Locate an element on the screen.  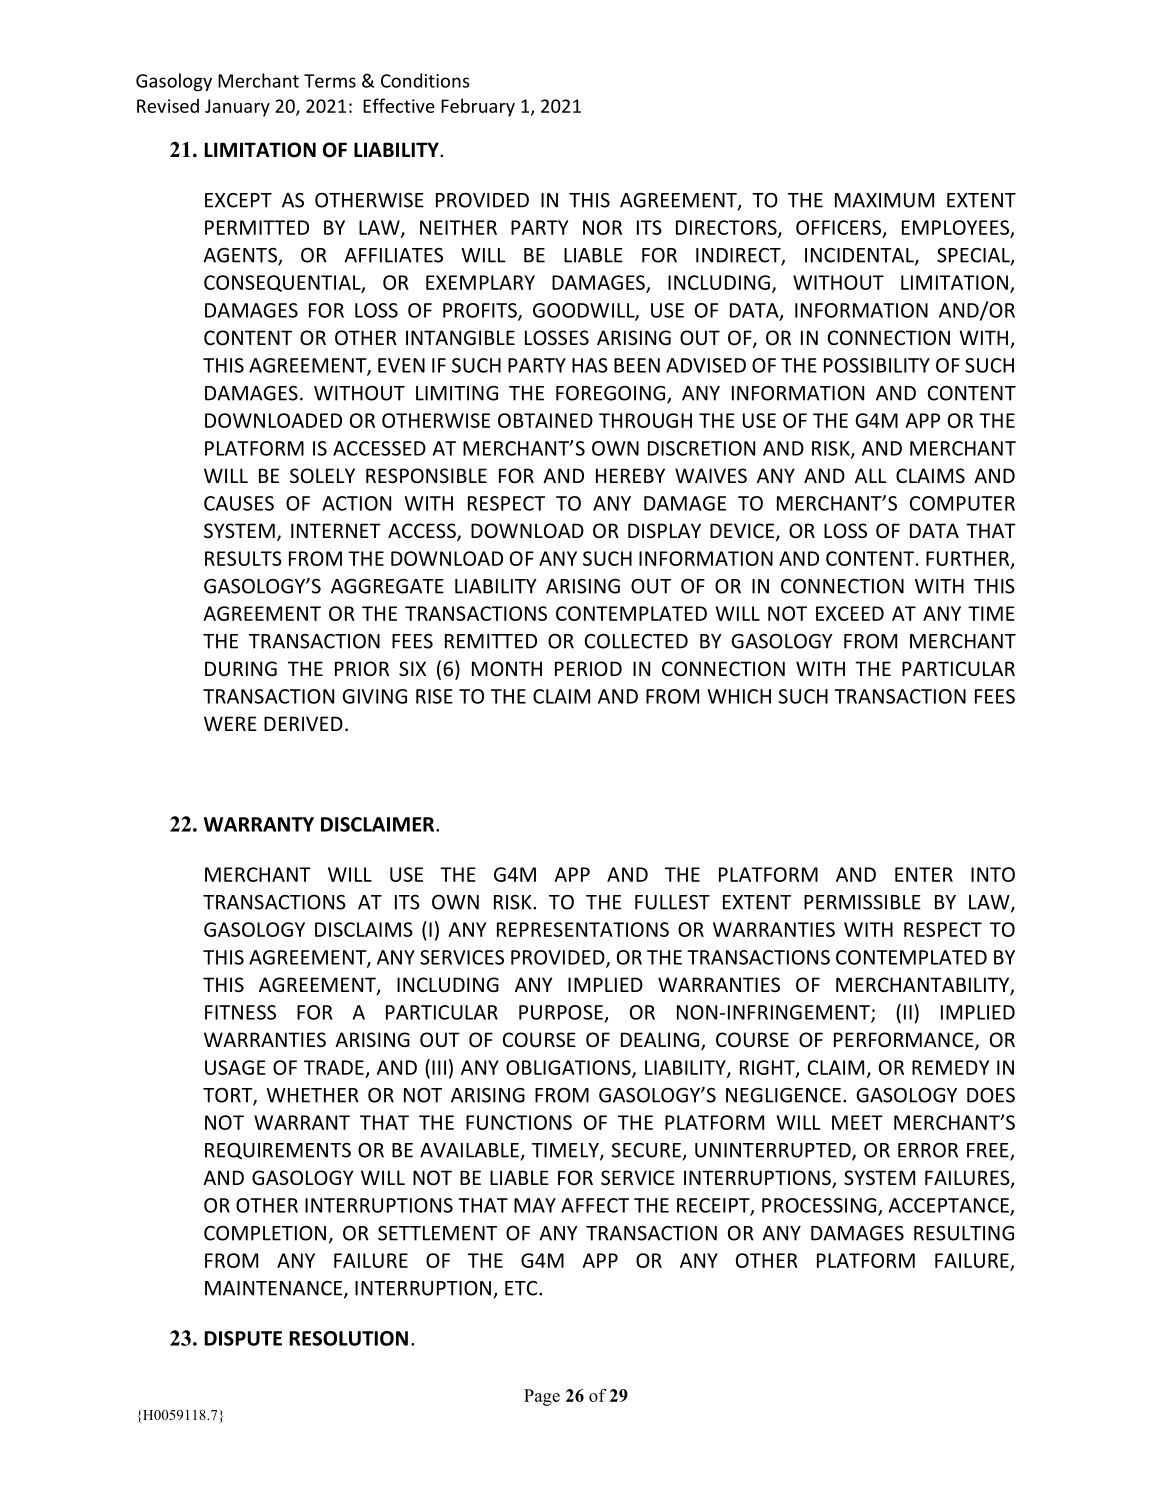
MAXIMUM is located at coordinates (884, 200).
